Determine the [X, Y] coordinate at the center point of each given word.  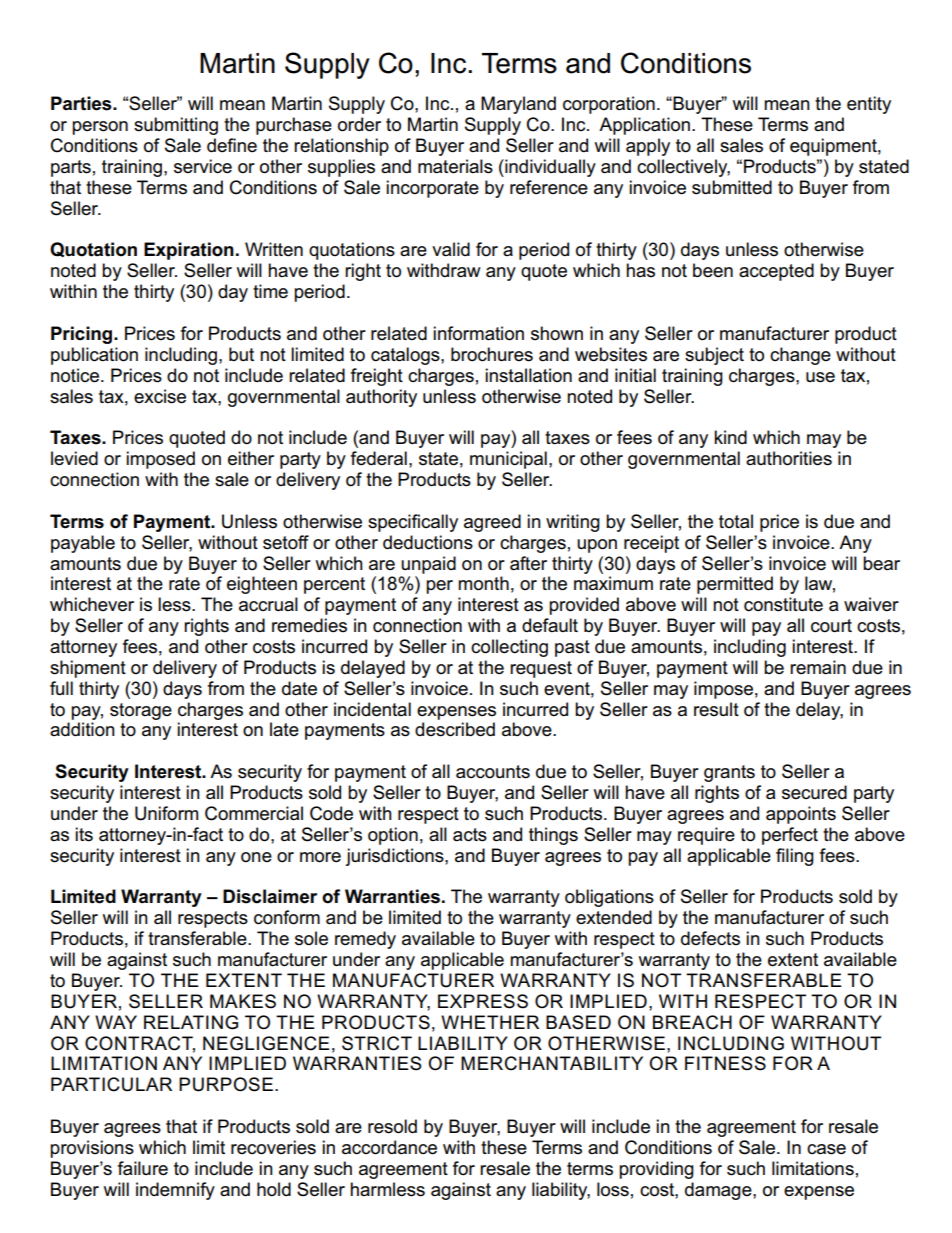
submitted [732, 187]
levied [74, 458]
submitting [176, 126]
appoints [801, 815]
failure [143, 1168]
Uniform [166, 813]
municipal [508, 460]
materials [455, 166]
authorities [789, 458]
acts [470, 835]
